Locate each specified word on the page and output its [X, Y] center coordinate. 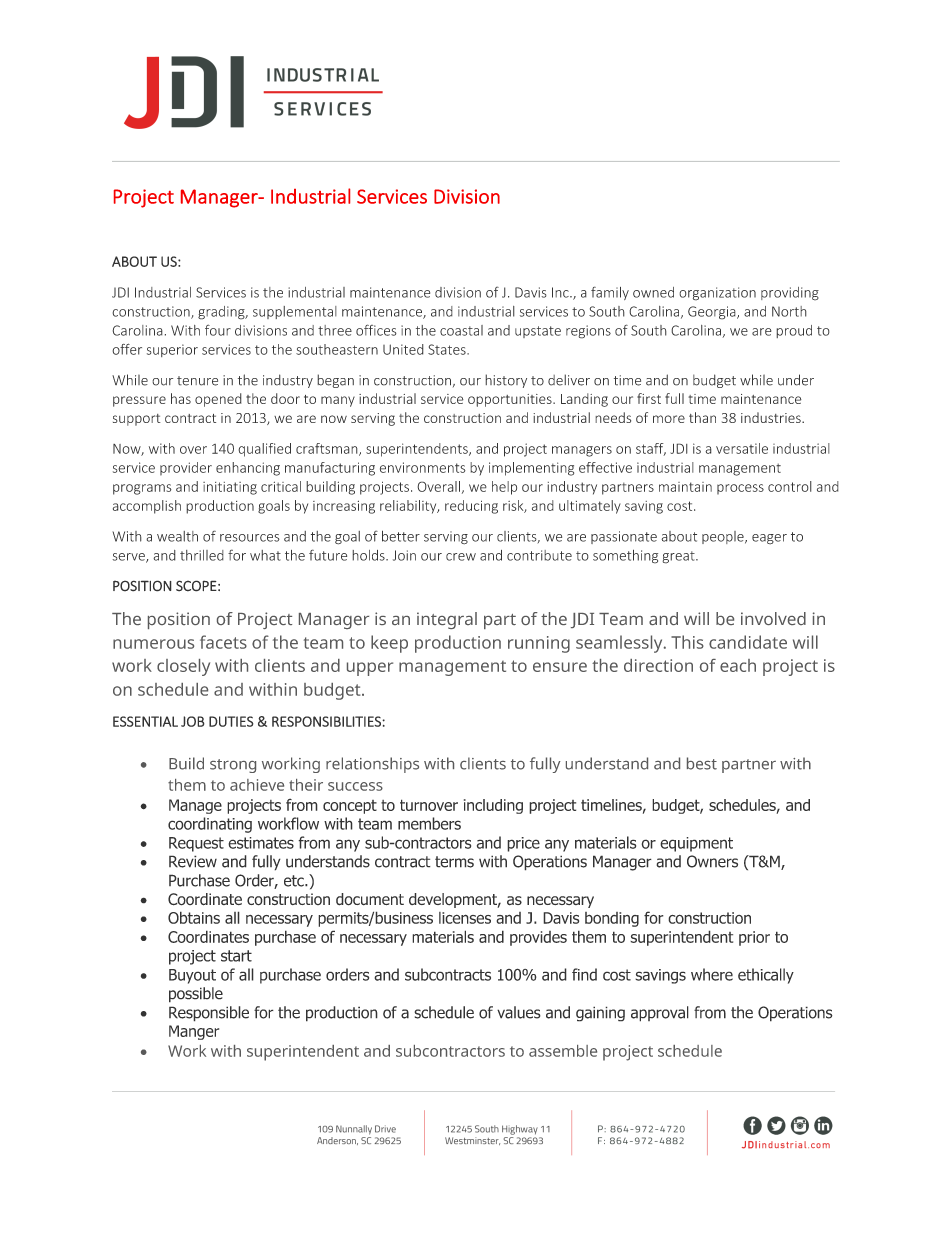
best [702, 763]
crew [461, 557]
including [493, 806]
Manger [194, 1032]
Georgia [713, 313]
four [218, 330]
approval [660, 1014]
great [679, 557]
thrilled [202, 555]
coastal [461, 330]
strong [233, 766]
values [519, 1012]
